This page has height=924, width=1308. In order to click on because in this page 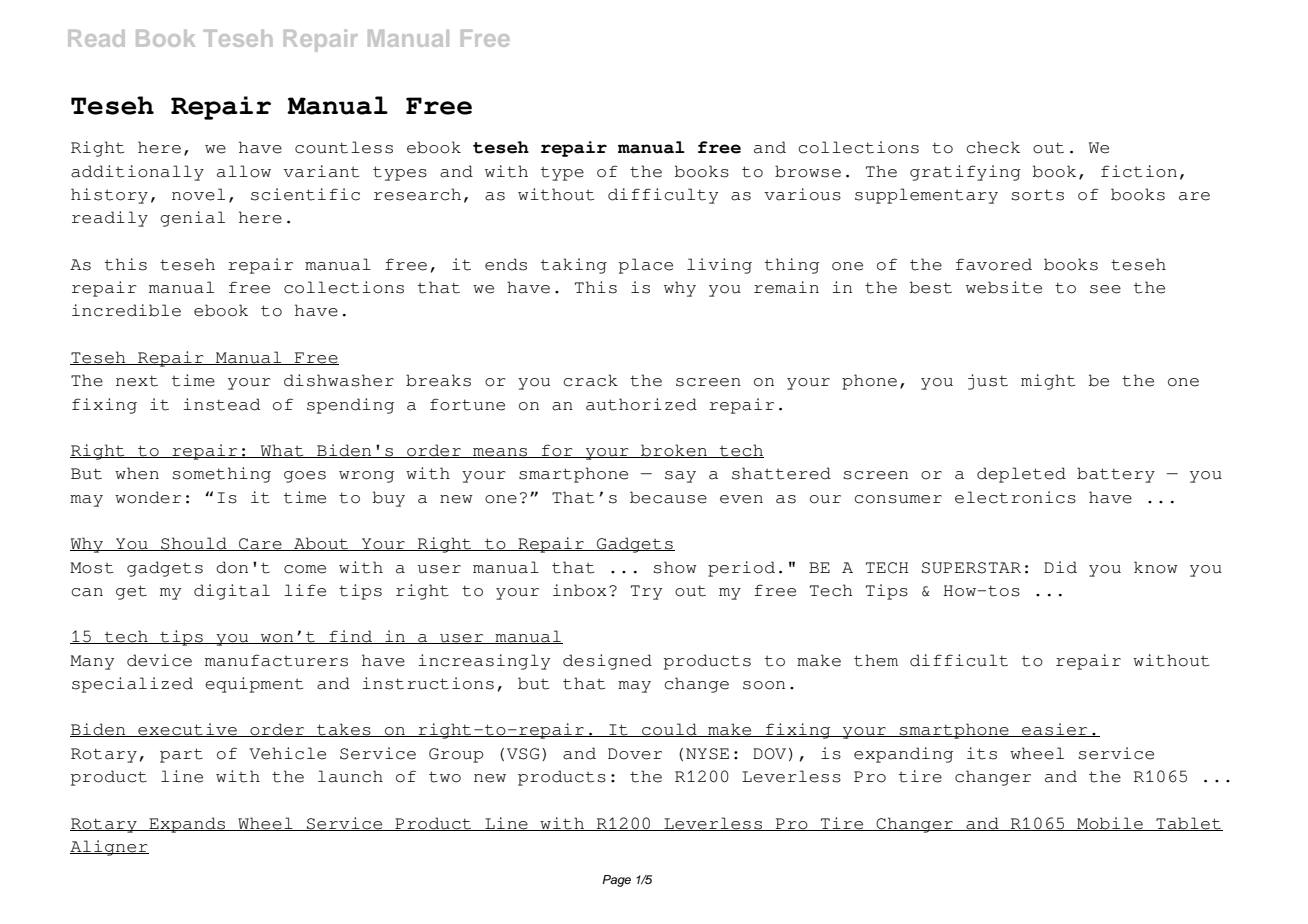, I will do `click(668, 497)`.
